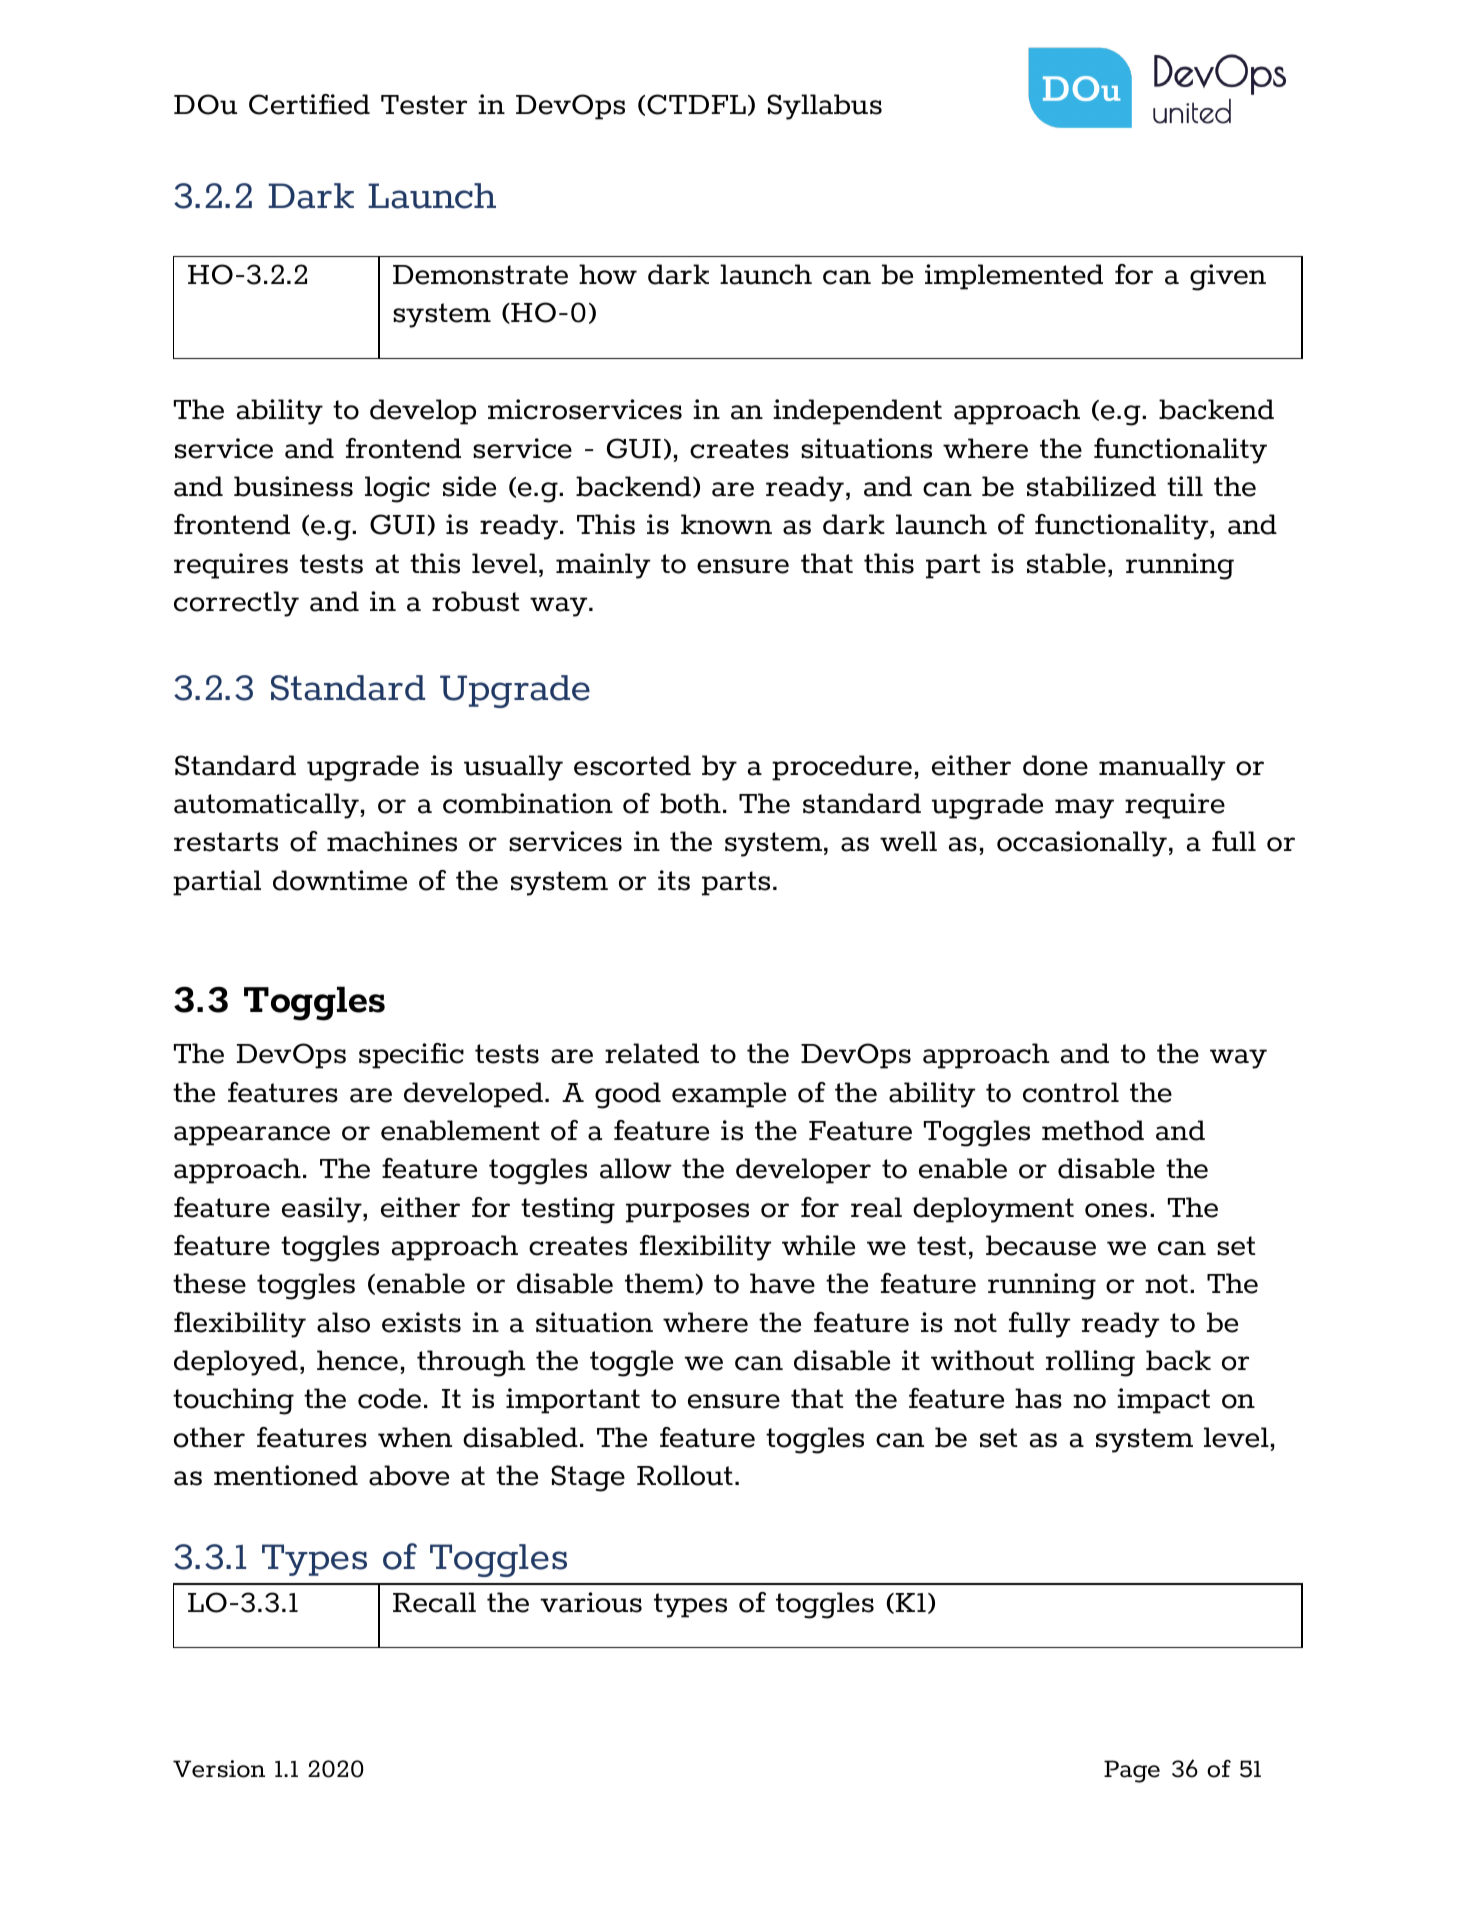 The image size is (1472, 1906). Describe the element at coordinates (340, 880) in the screenshot. I see `downtime` at that location.
